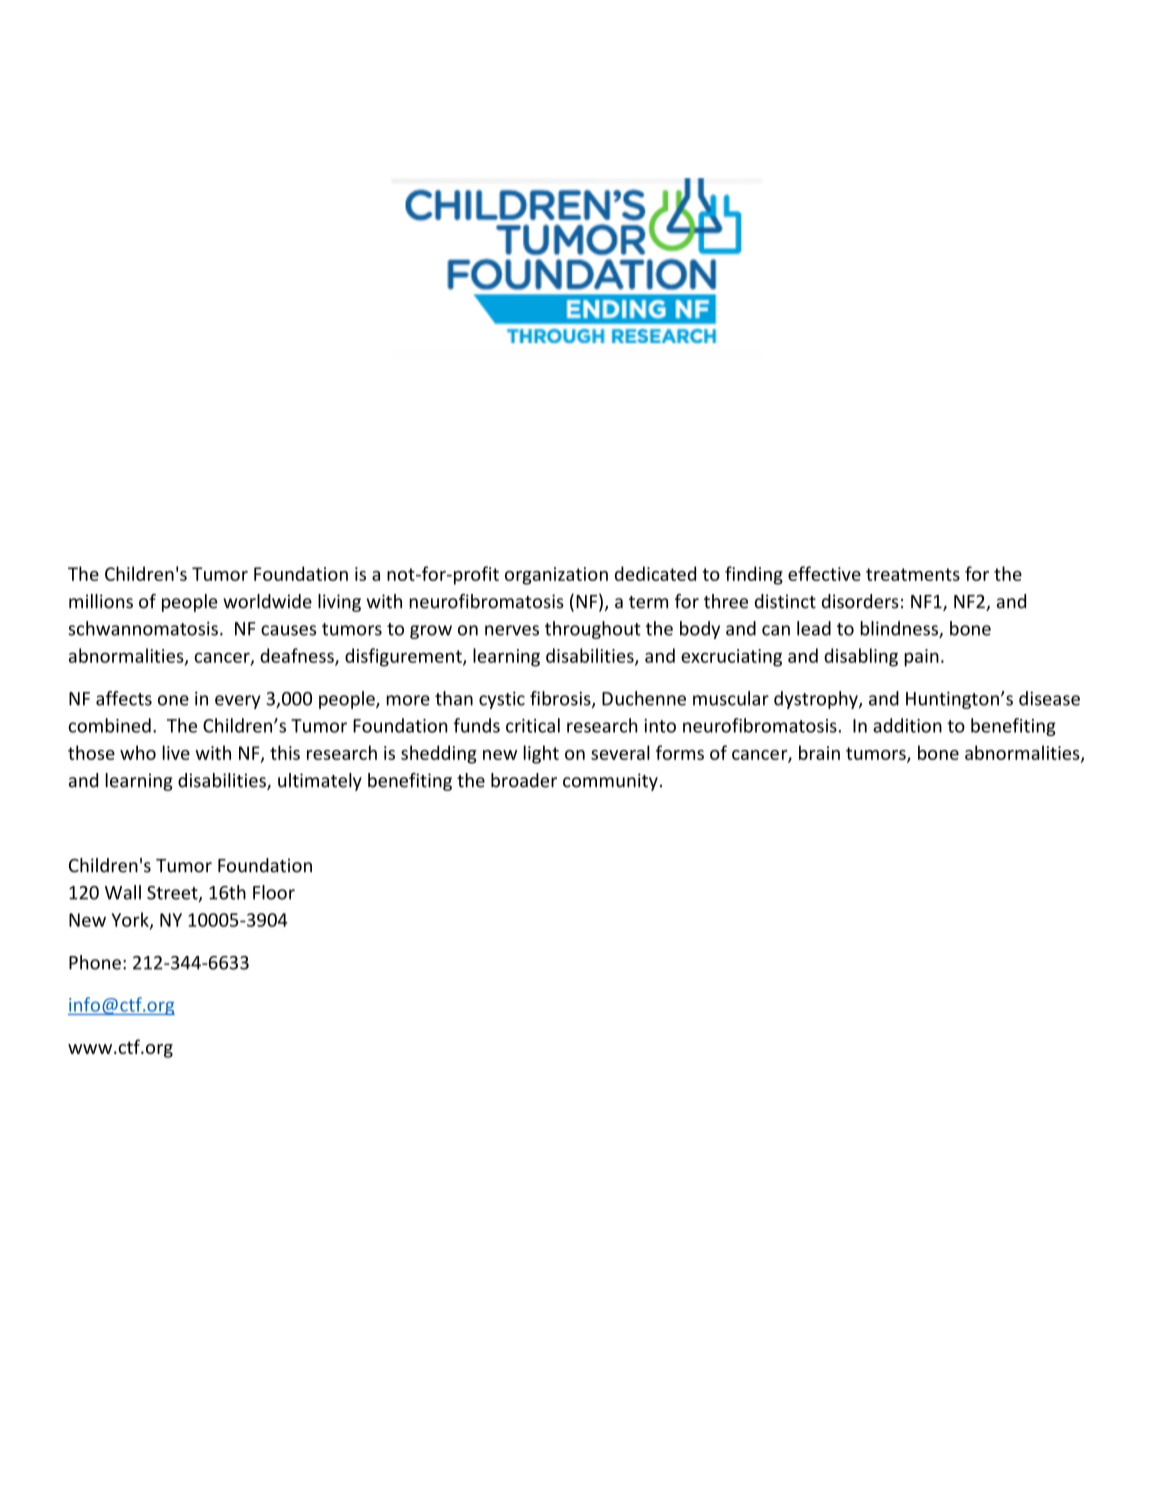 This image has height=1494, width=1154. What do you see at coordinates (556, 576) in the image?
I see `organization` at bounding box center [556, 576].
